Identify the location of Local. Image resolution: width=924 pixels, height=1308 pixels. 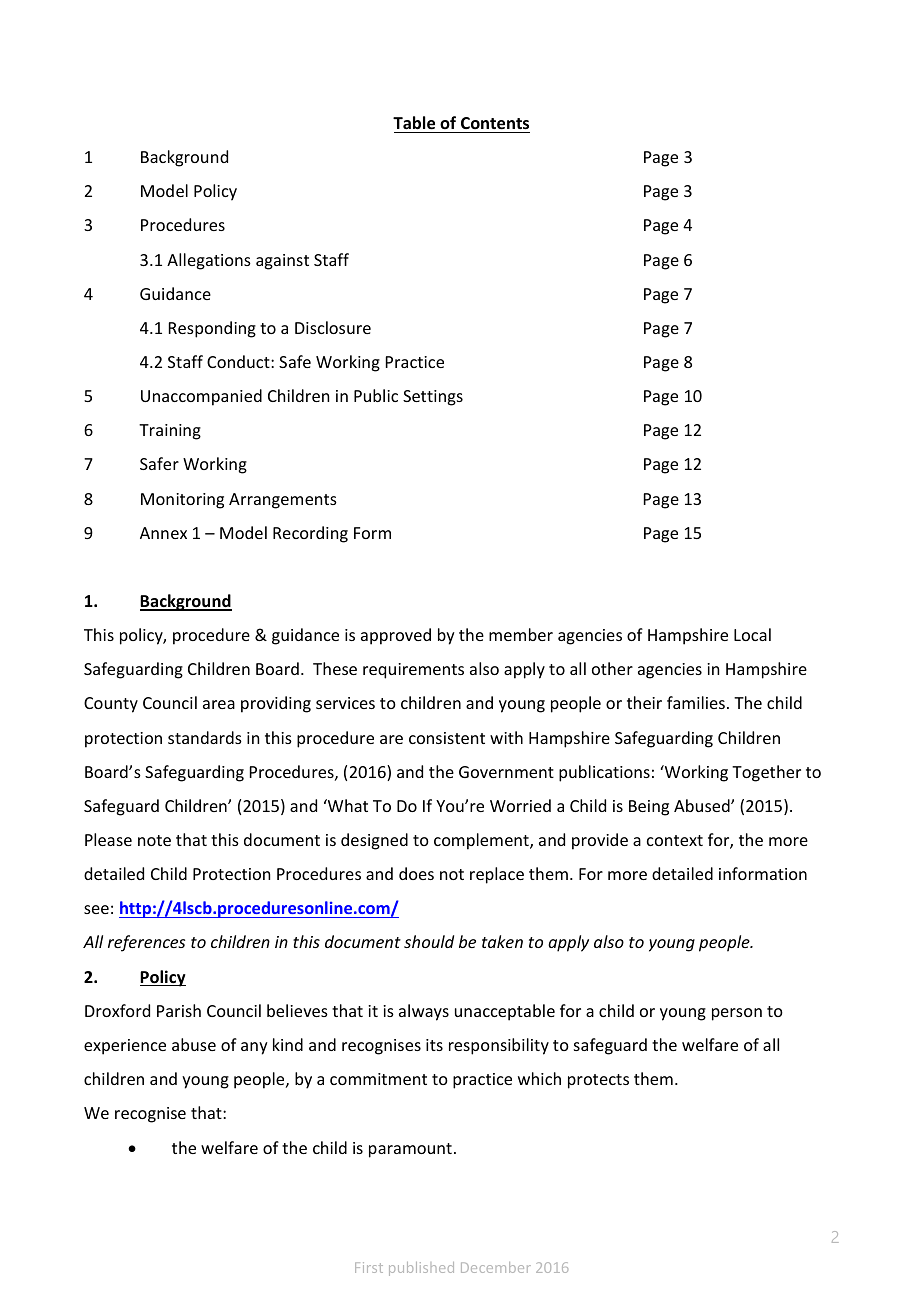
(752, 634).
